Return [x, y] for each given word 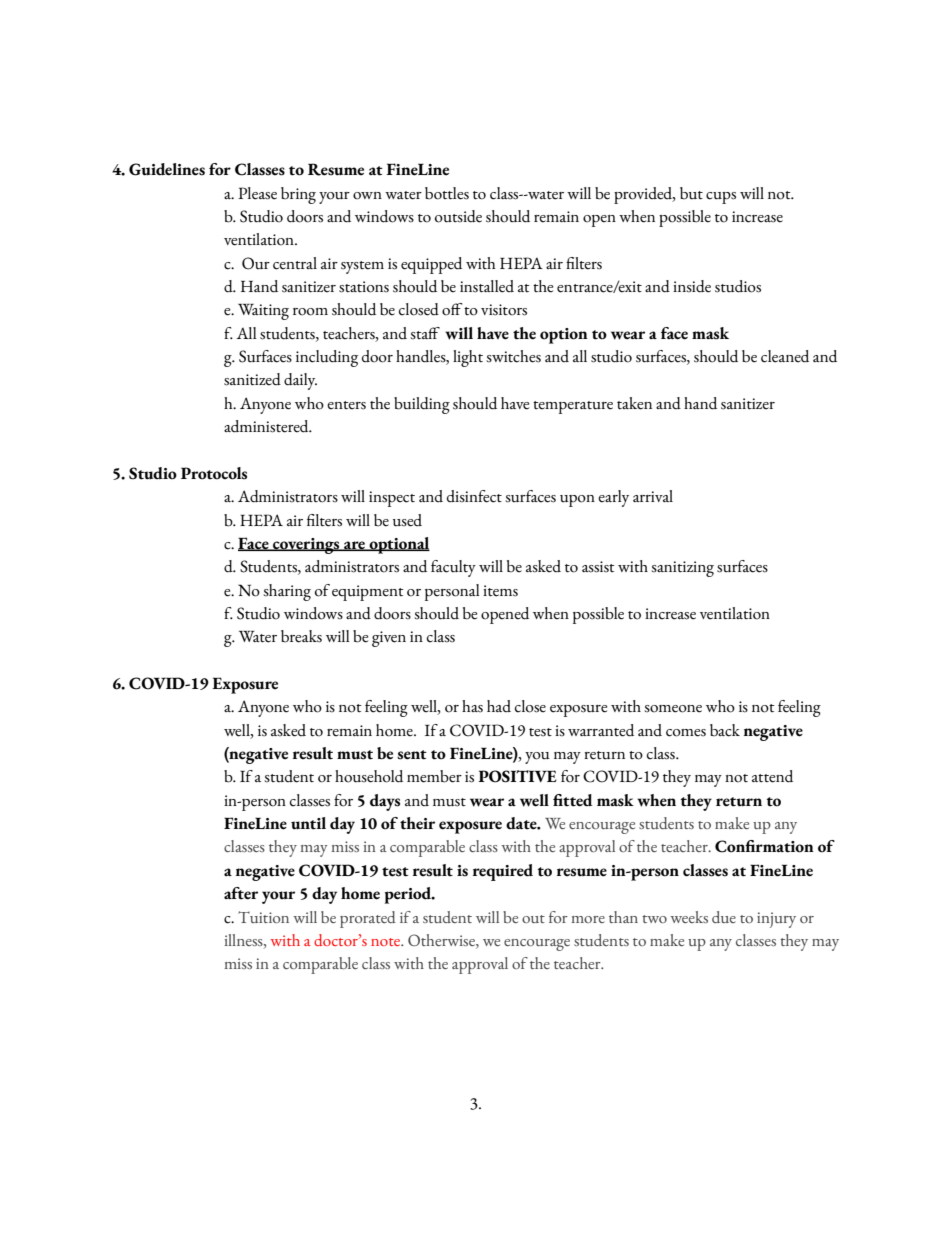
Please [257, 193]
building [422, 405]
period [409, 895]
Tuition [263, 917]
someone [673, 709]
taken [634, 403]
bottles [447, 193]
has [472, 706]
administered [267, 426]
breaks [301, 636]
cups [721, 198]
